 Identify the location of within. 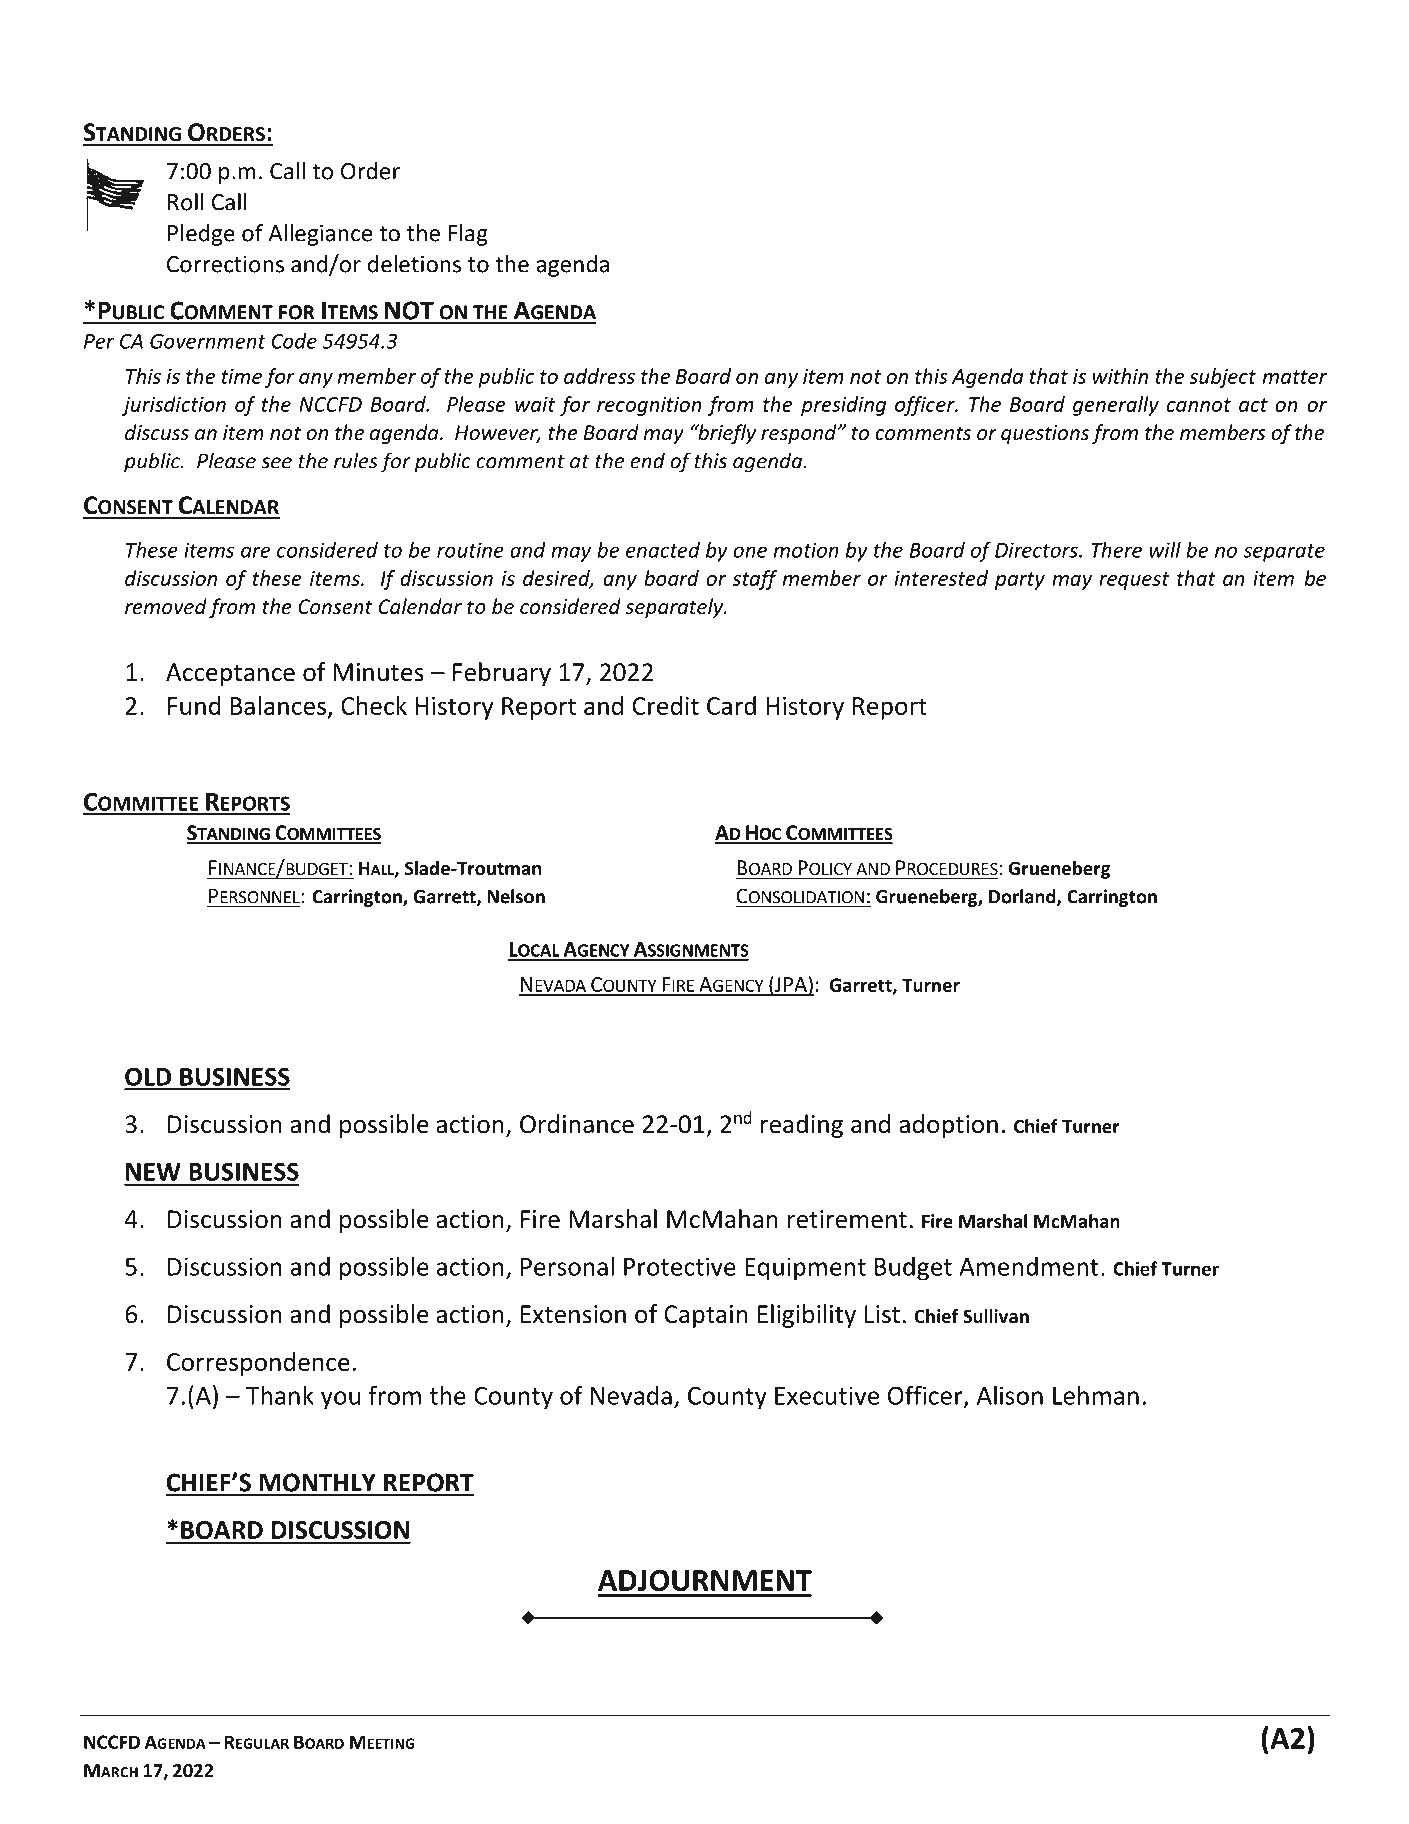
(1120, 376).
